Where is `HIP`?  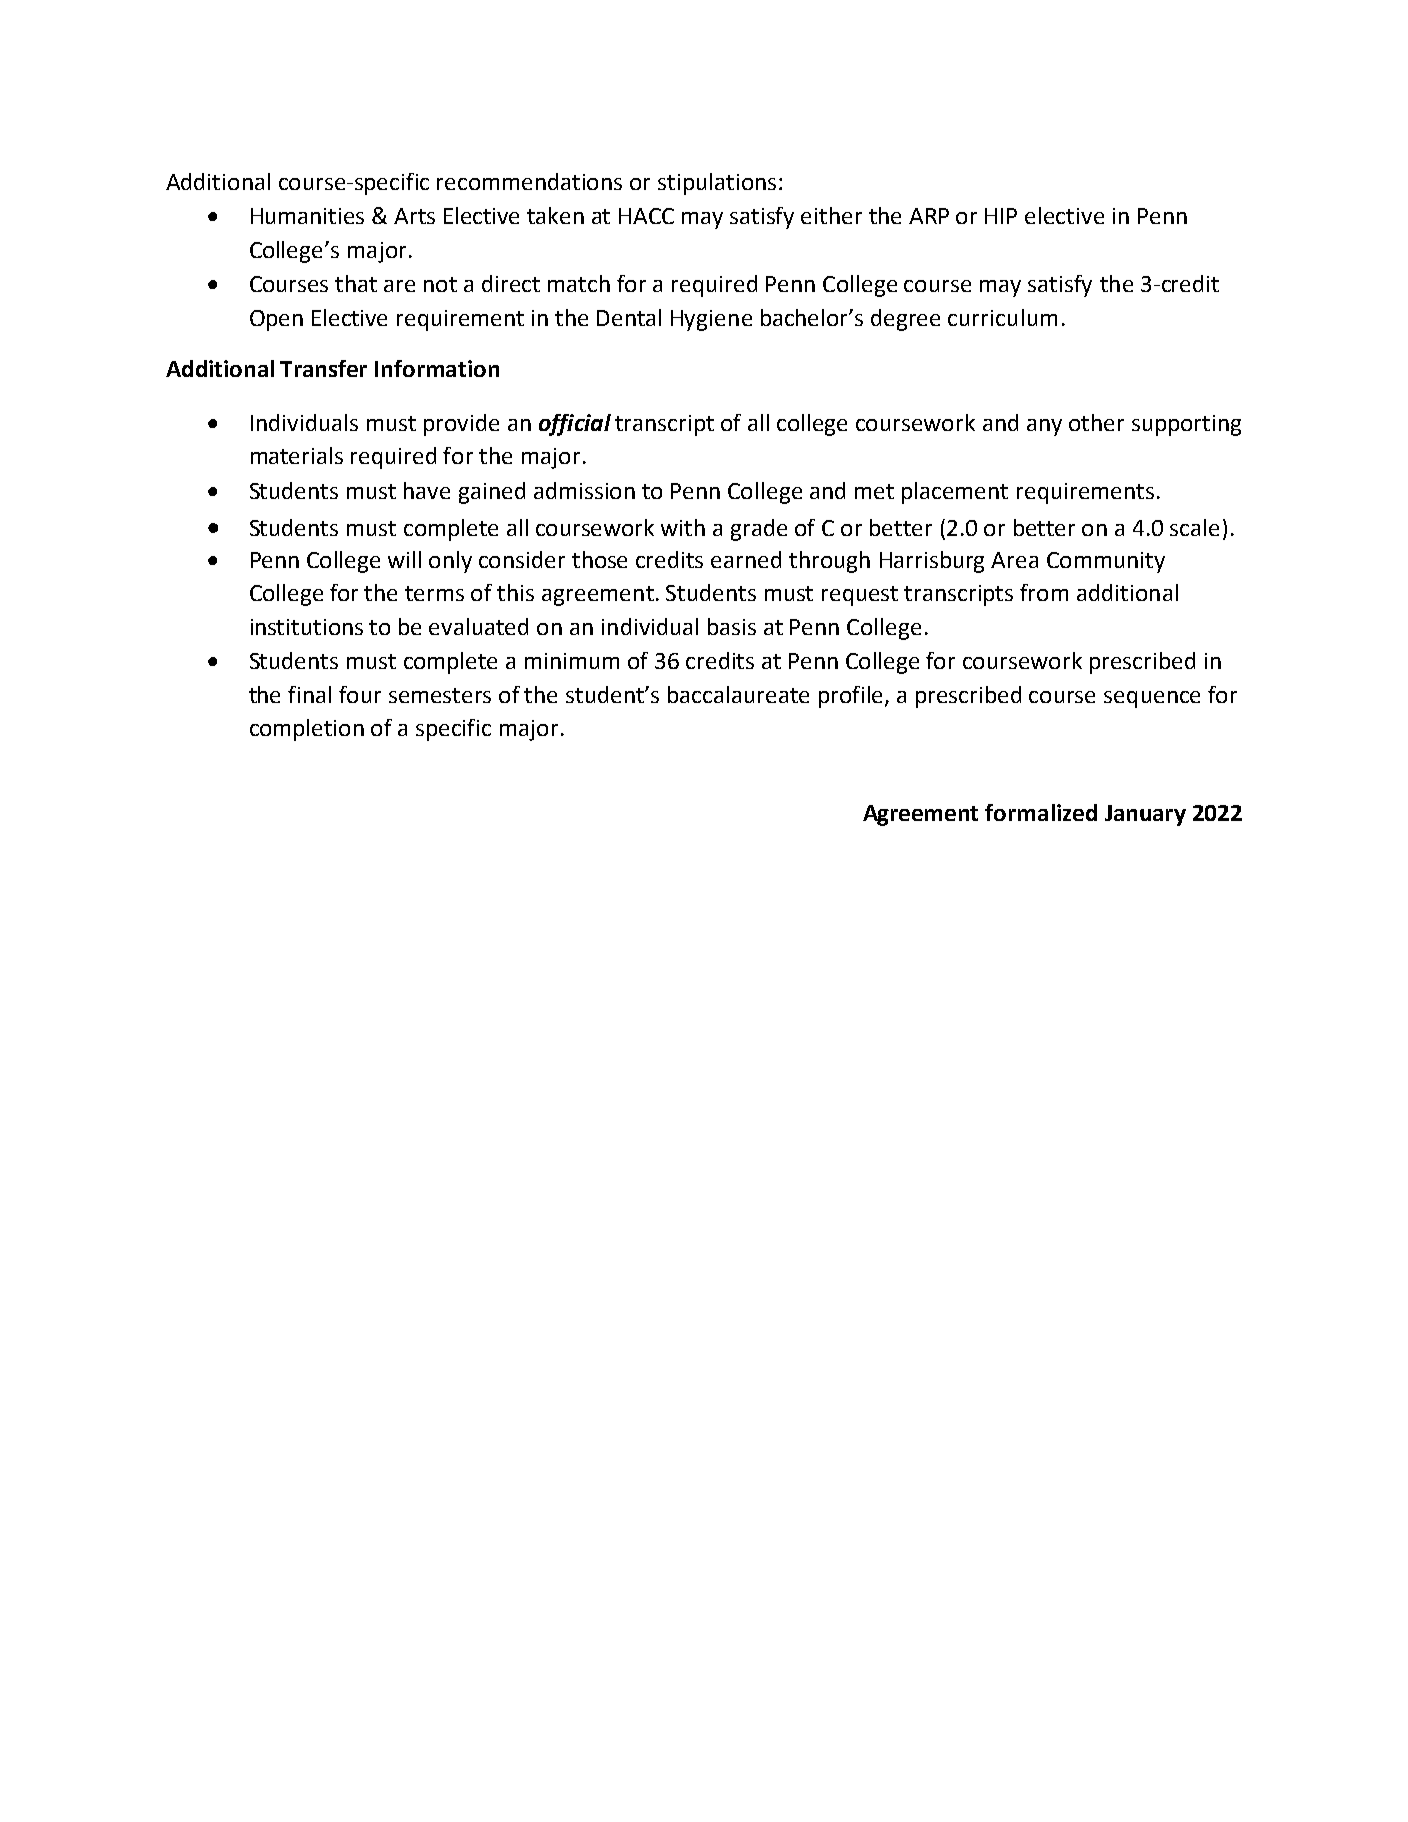 HIP is located at coordinates (1001, 216).
